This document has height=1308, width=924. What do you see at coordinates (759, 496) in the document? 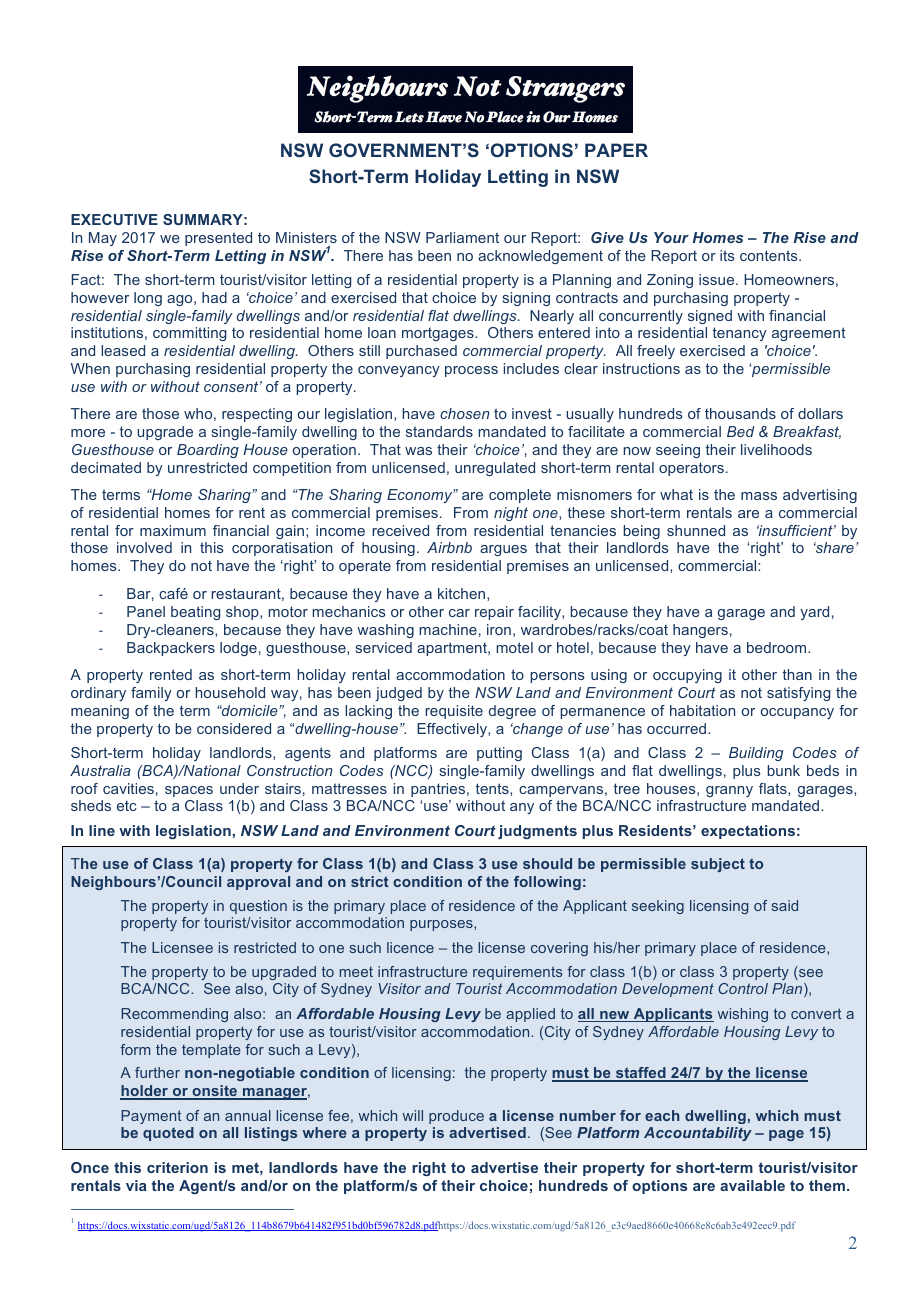
I see `mass` at bounding box center [759, 496].
